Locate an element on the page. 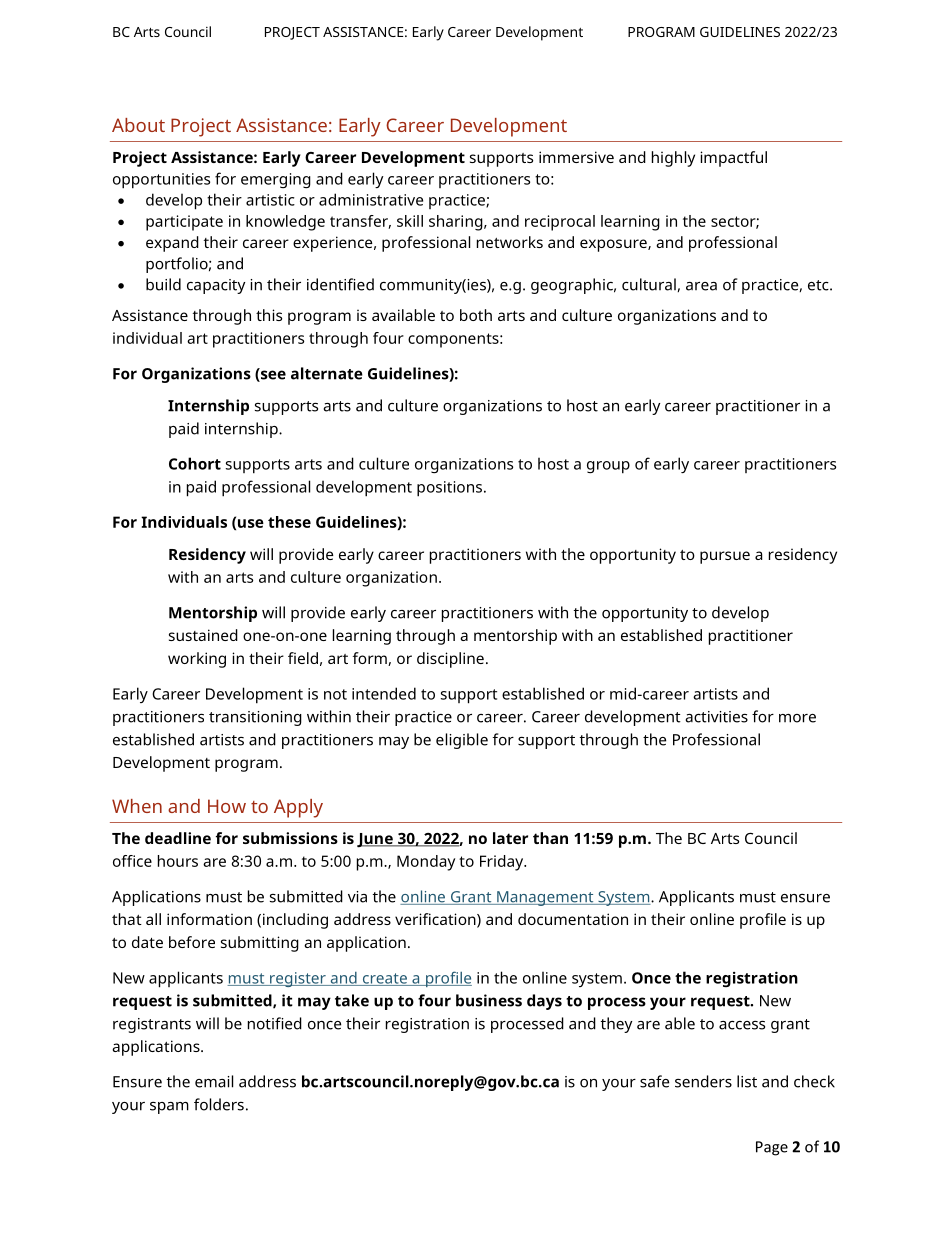 The image size is (952, 1233). Friday is located at coordinates (503, 863).
